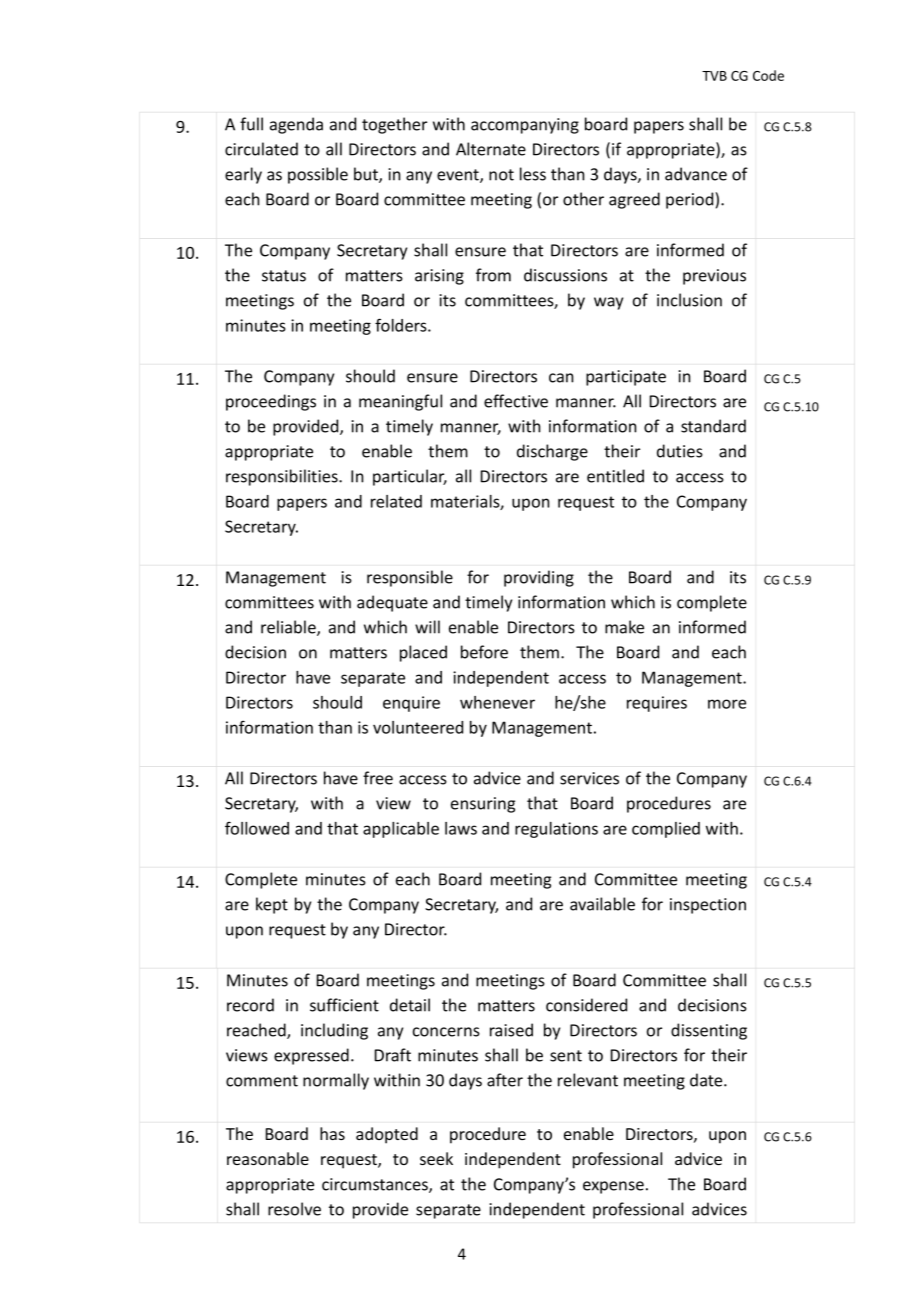 The image size is (924, 1308). What do you see at coordinates (491, 149) in the screenshot?
I see `Alternate` at bounding box center [491, 149].
